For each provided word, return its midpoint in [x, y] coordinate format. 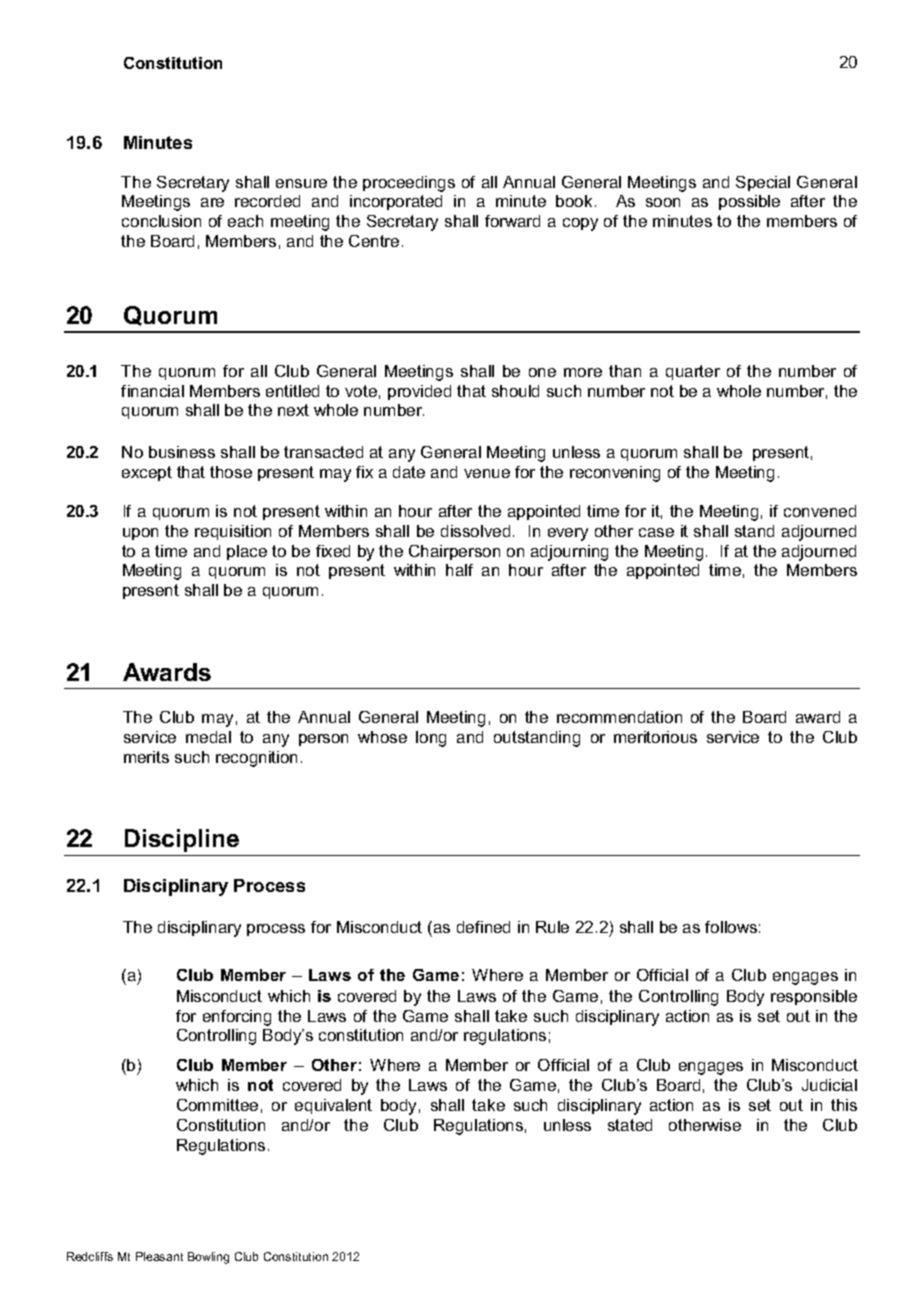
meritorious [655, 737]
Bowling [208, 1258]
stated [630, 1125]
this [844, 1105]
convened [820, 511]
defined [483, 927]
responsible [814, 997]
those [231, 472]
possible [749, 202]
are [212, 202]
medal [208, 737]
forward [512, 221]
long [431, 739]
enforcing [237, 1018]
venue [487, 473]
